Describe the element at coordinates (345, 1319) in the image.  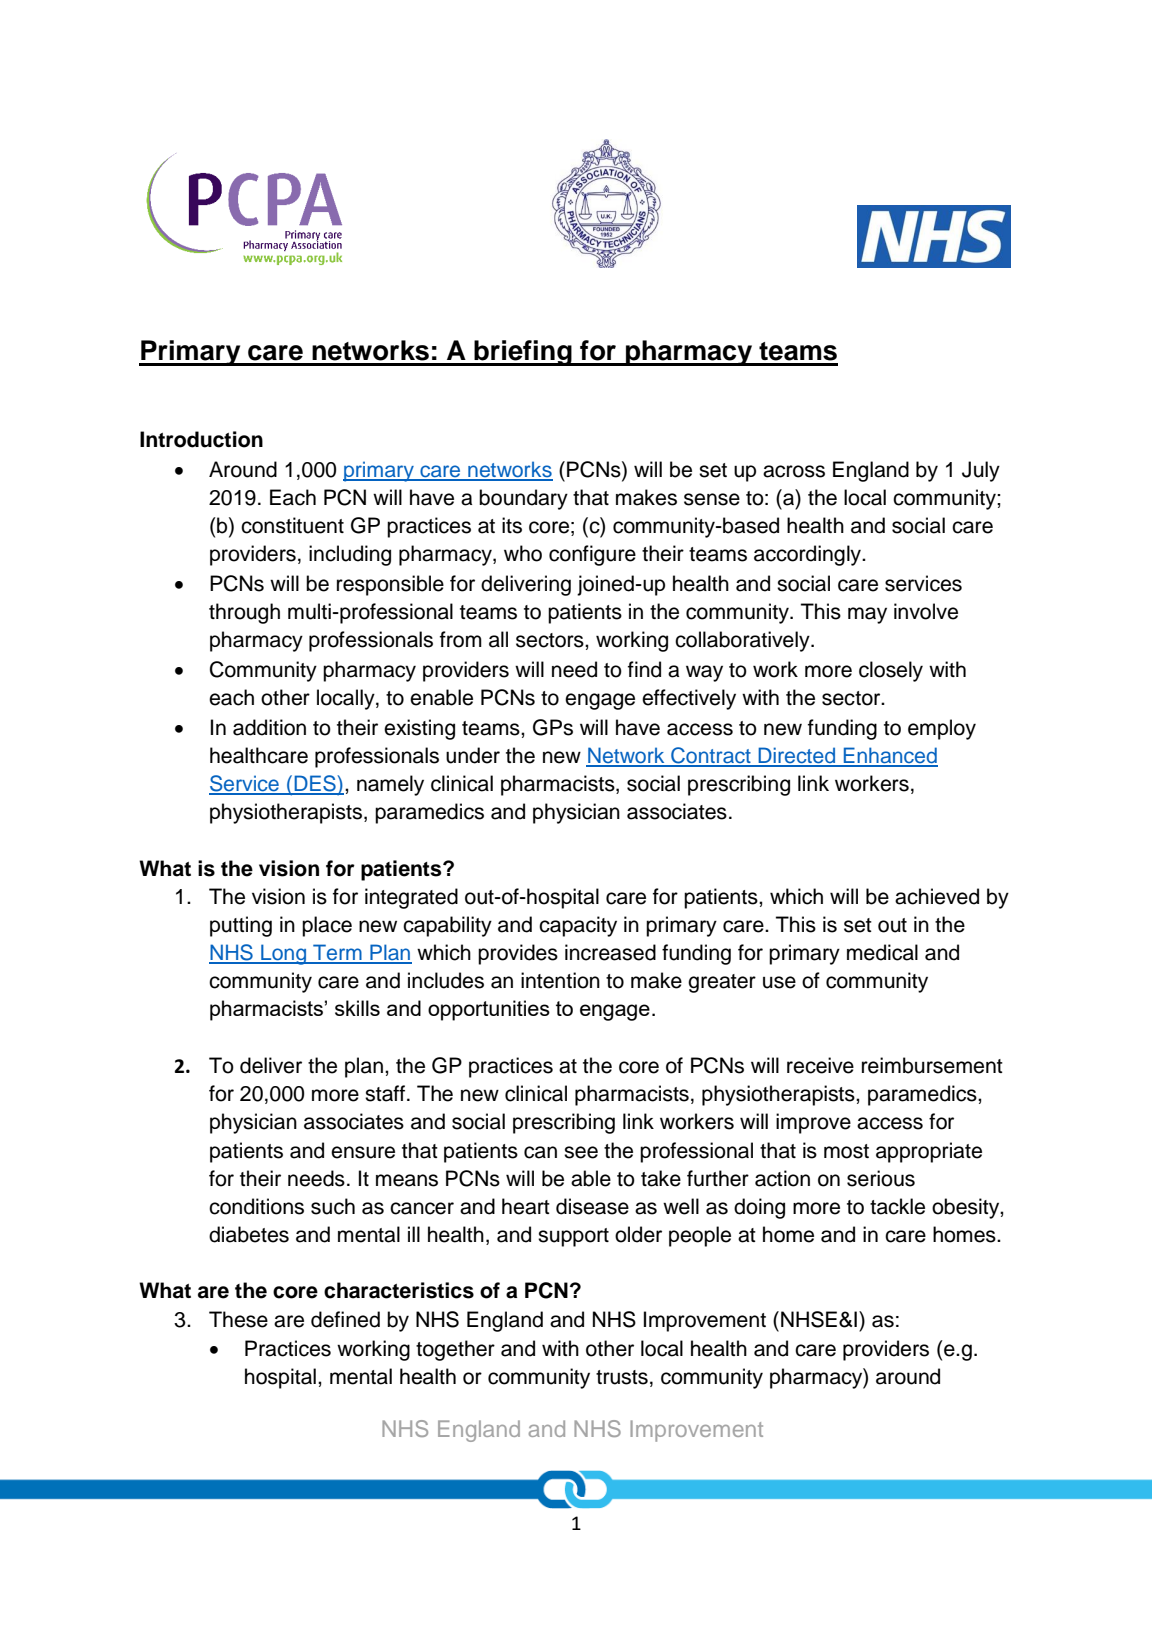
I see `defined` at that location.
